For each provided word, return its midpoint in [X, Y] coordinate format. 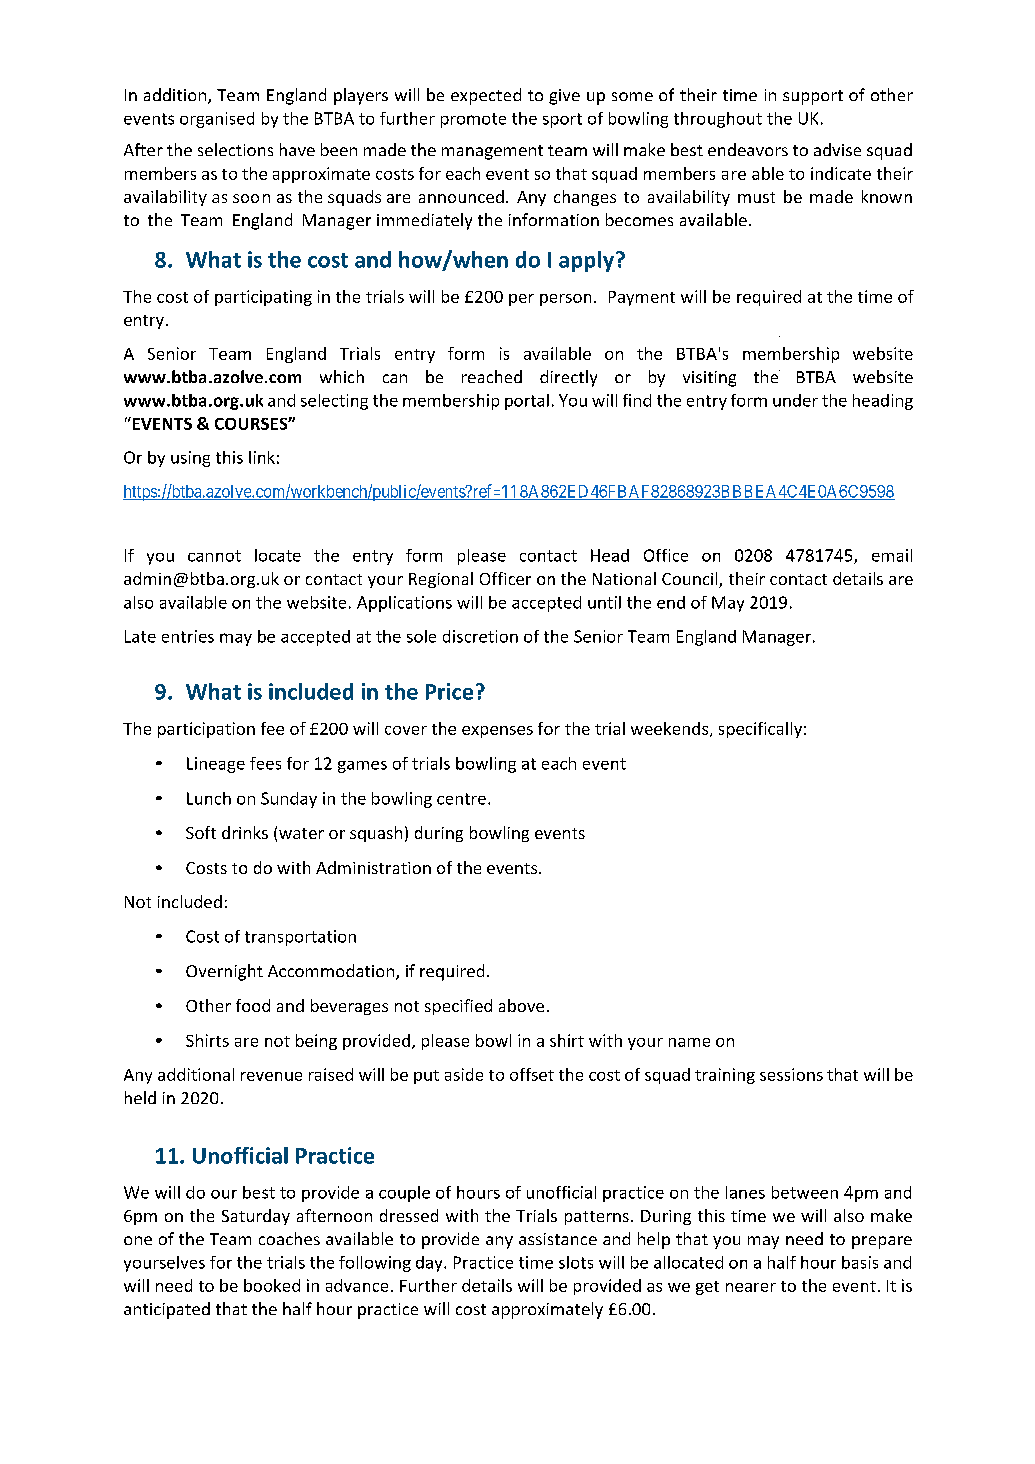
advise [837, 149]
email [892, 555]
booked [272, 1285]
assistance [558, 1239]
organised [217, 120]
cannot [214, 556]
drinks [245, 832]
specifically [760, 730]
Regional [441, 580]
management [492, 152]
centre [461, 799]
